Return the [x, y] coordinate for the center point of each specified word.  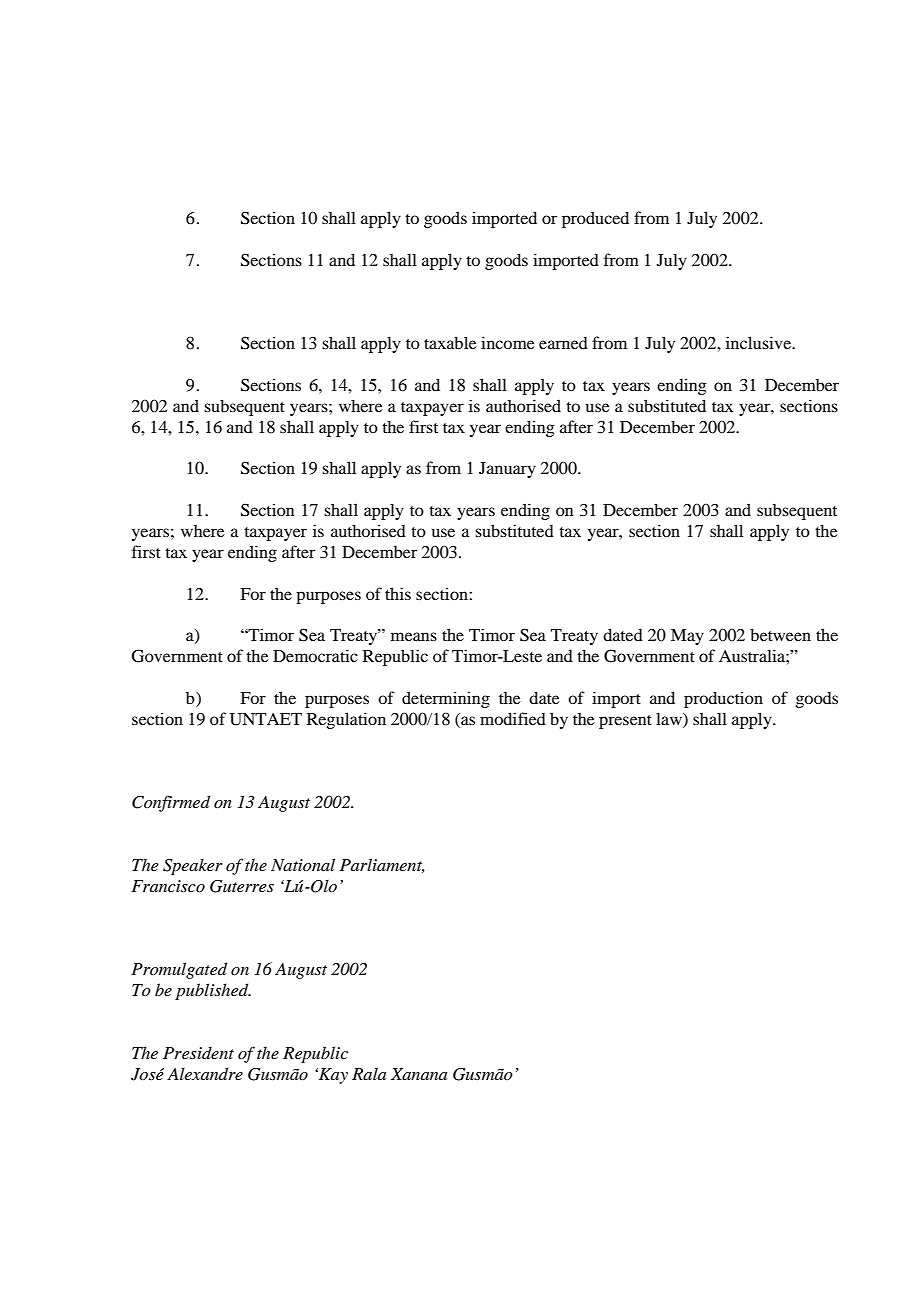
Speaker [192, 866]
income [508, 342]
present [625, 722]
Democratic [315, 655]
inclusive [760, 342]
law [670, 720]
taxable [450, 342]
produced [595, 219]
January [507, 470]
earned [563, 343]
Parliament [382, 865]
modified [513, 718]
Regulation [346, 720]
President [198, 1052]
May [687, 637]
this [398, 593]
